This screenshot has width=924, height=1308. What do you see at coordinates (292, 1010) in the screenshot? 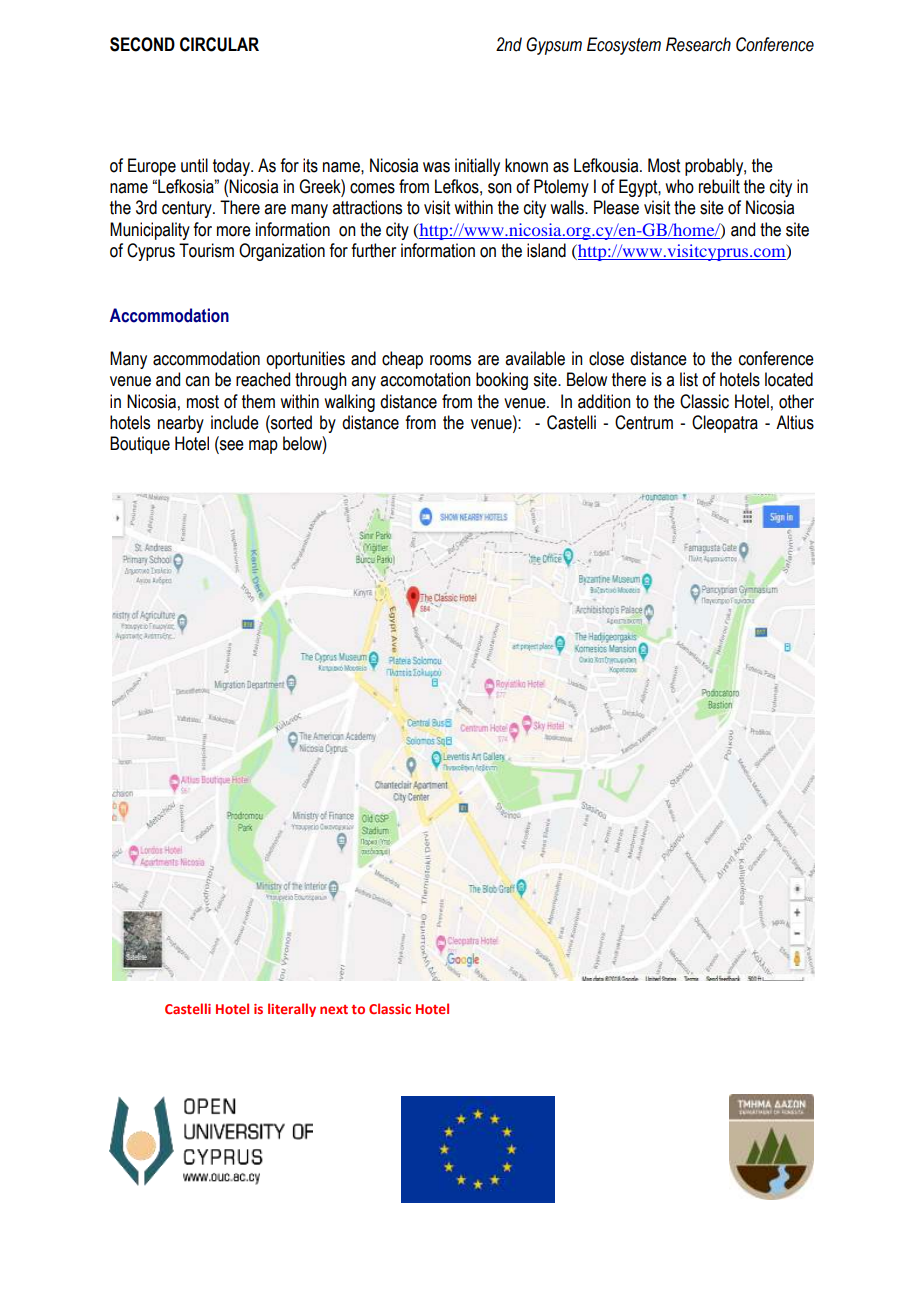
I see `literally` at bounding box center [292, 1010].
